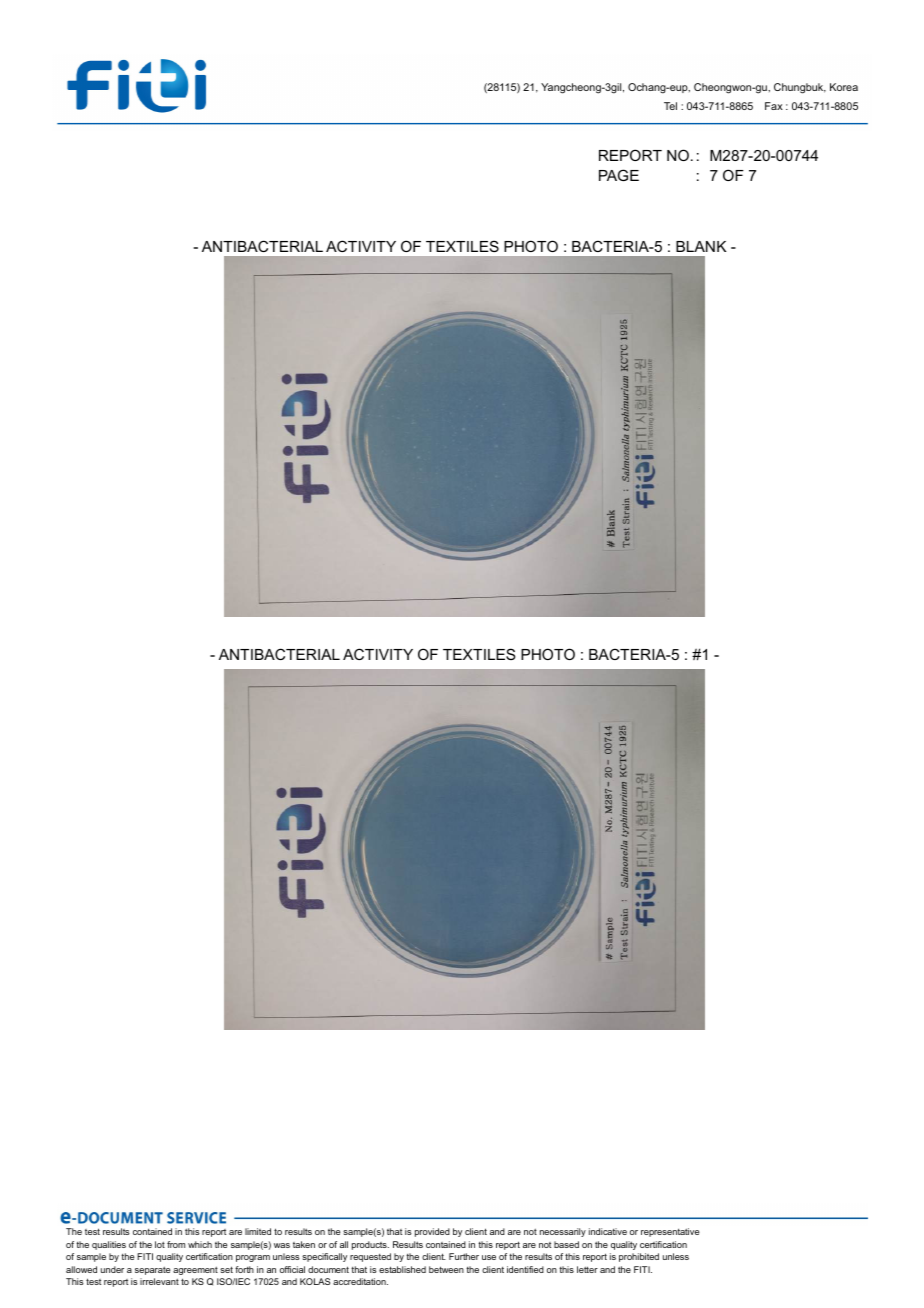 This document has height=1308, width=924. I want to click on BLANK, so click(701, 246).
